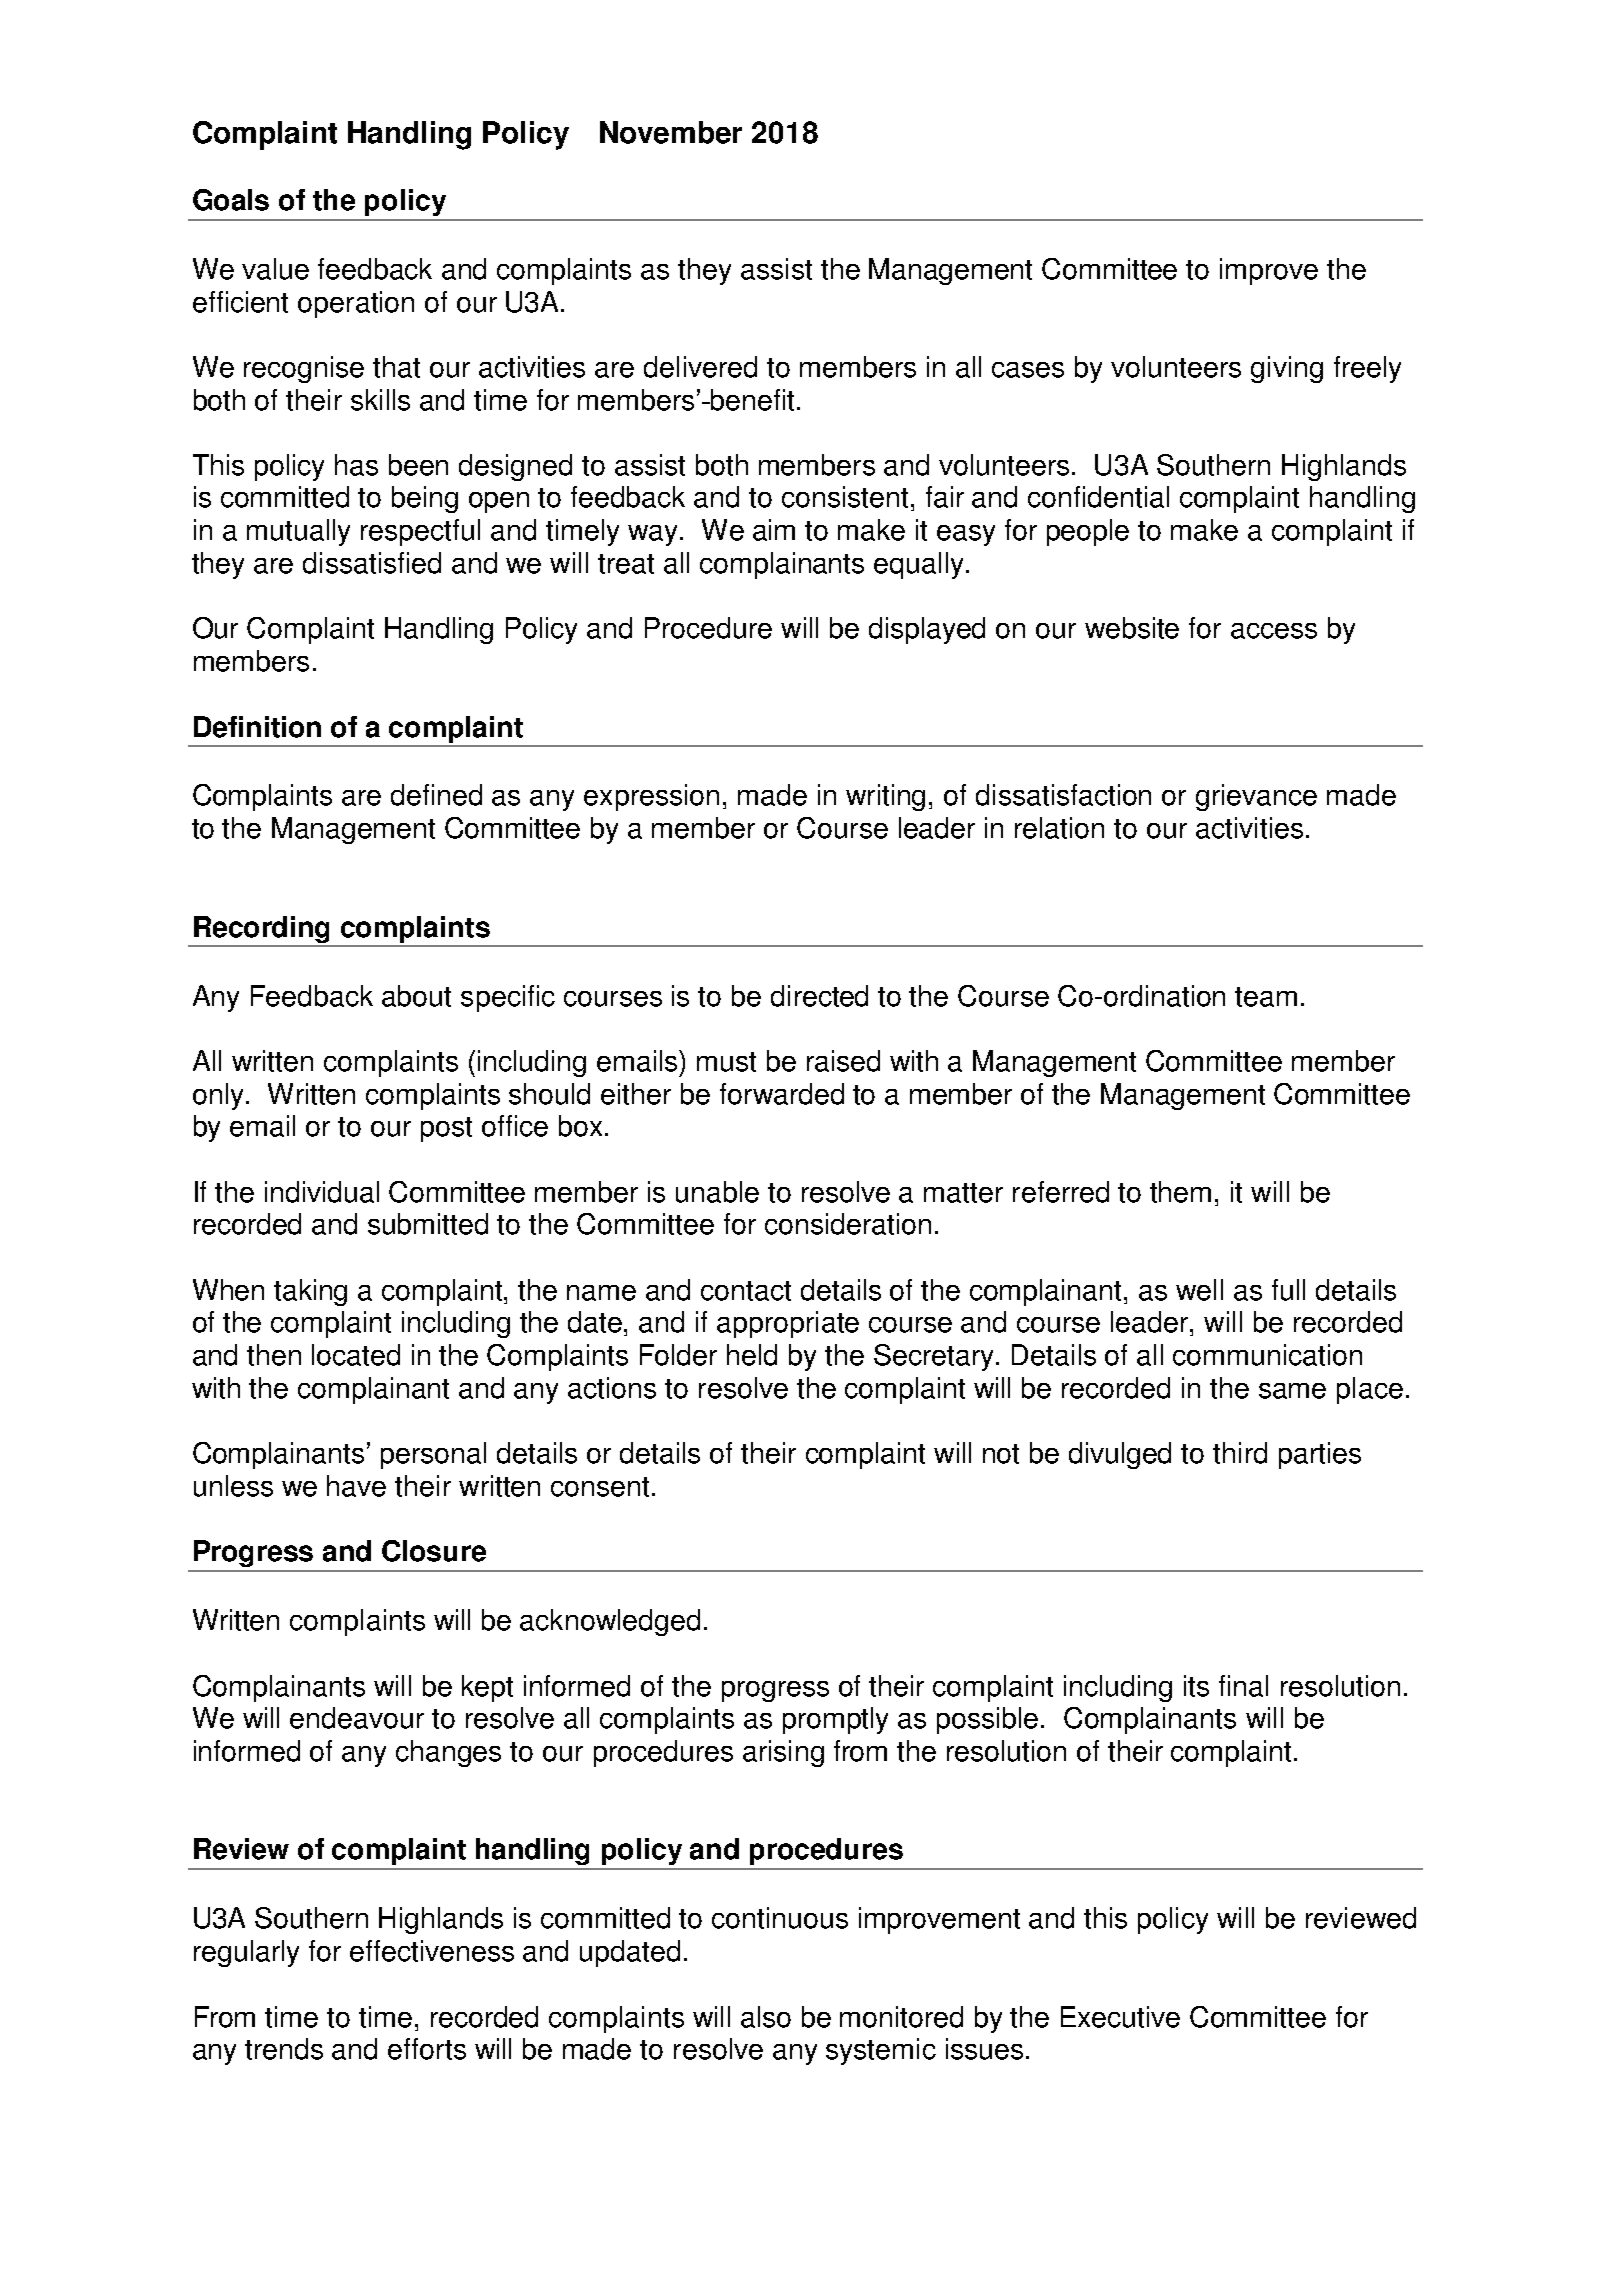 The height and width of the page is (2278, 1610). I want to click on communication, so click(1267, 1355).
